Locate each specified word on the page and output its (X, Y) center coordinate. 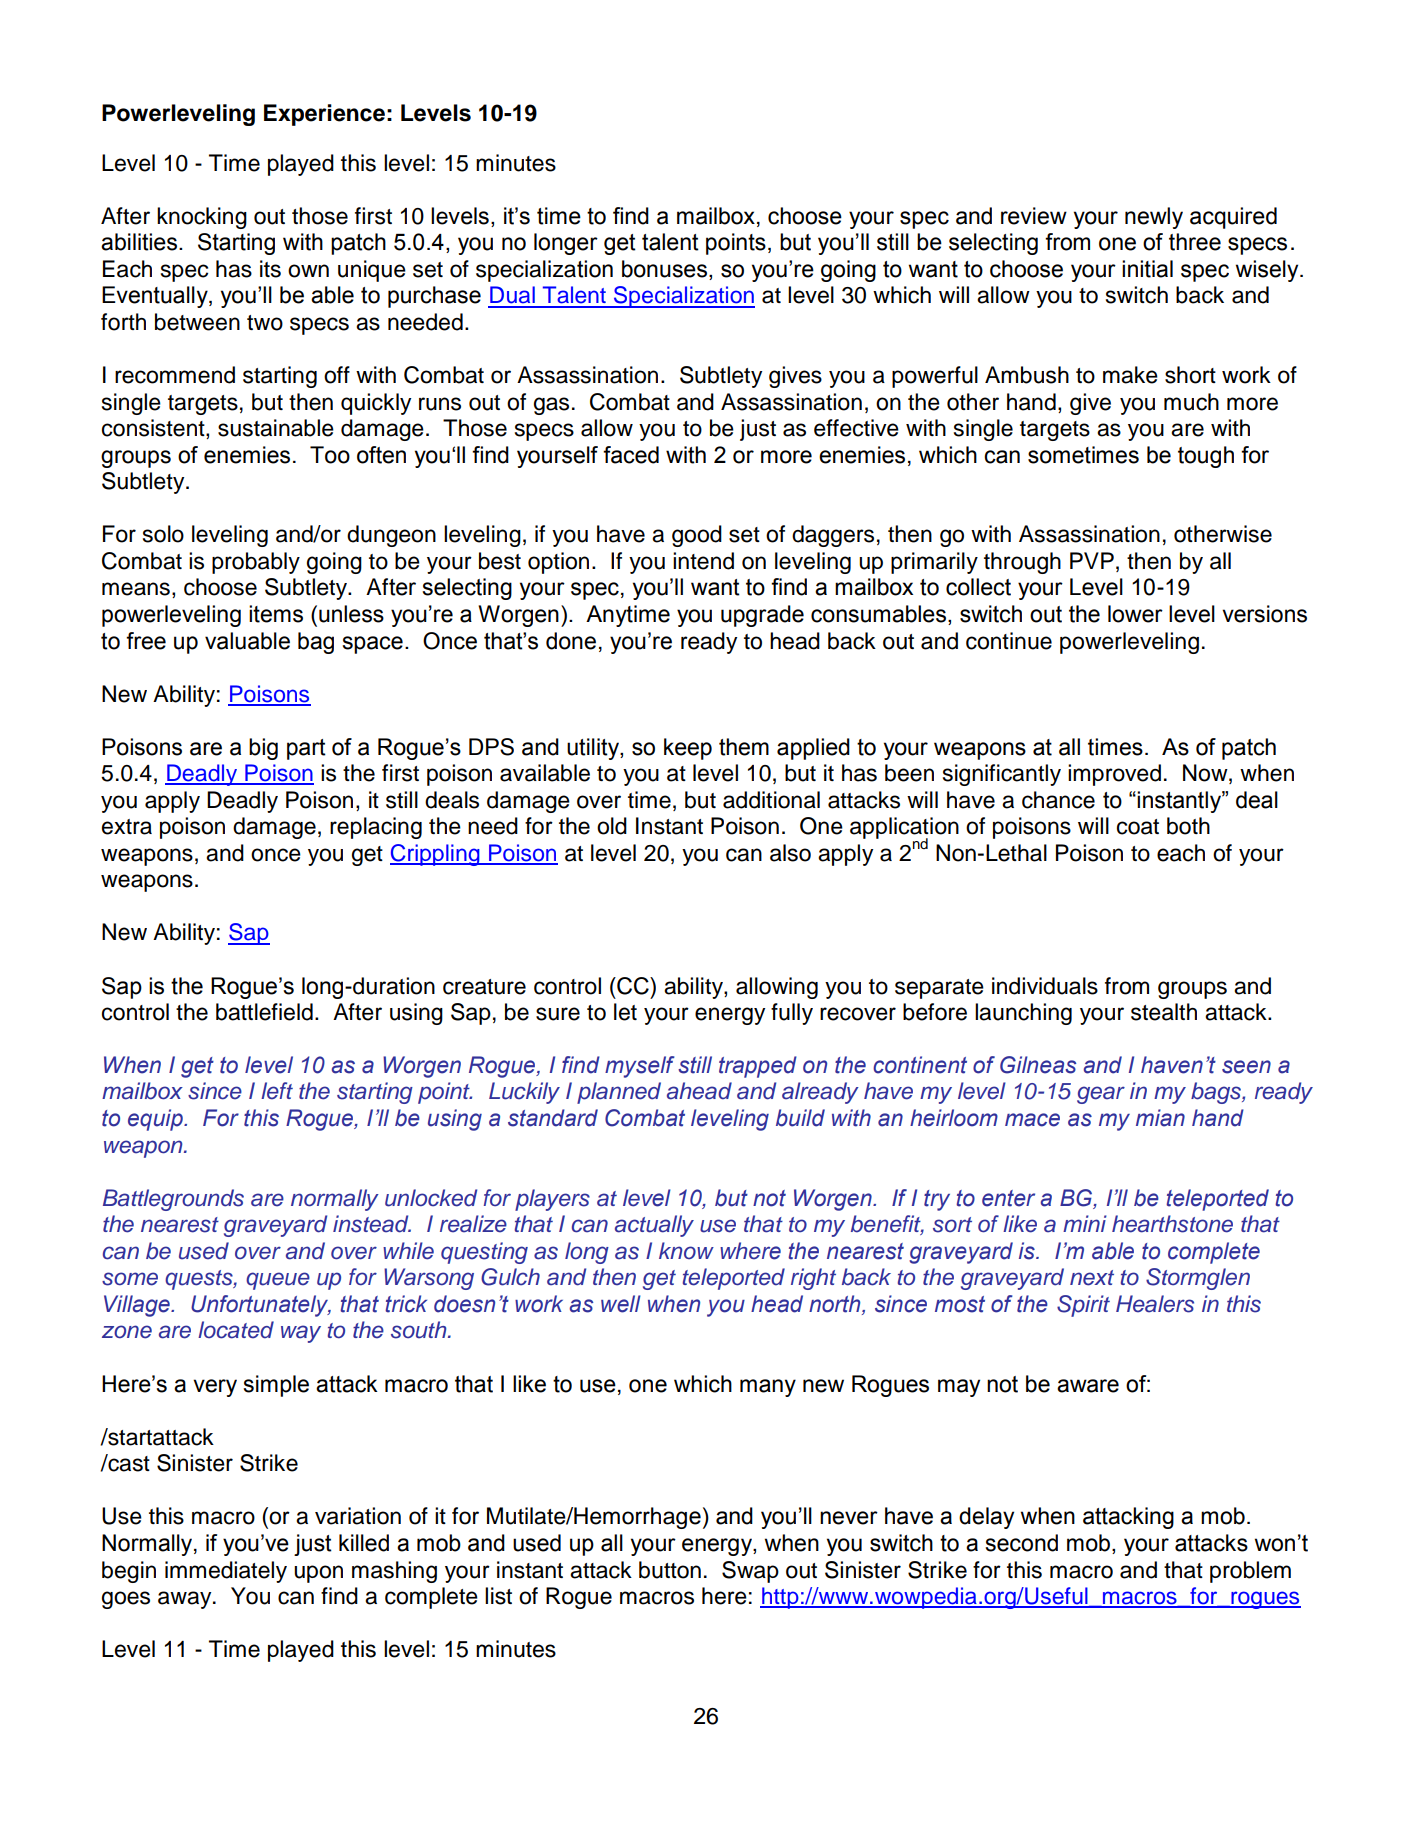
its (270, 269)
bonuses (664, 269)
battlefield (264, 1012)
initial (1147, 269)
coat (1138, 827)
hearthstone (1172, 1224)
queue (278, 1281)
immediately (226, 1572)
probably (256, 563)
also (790, 853)
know (686, 1250)
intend (703, 561)
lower (1135, 614)
